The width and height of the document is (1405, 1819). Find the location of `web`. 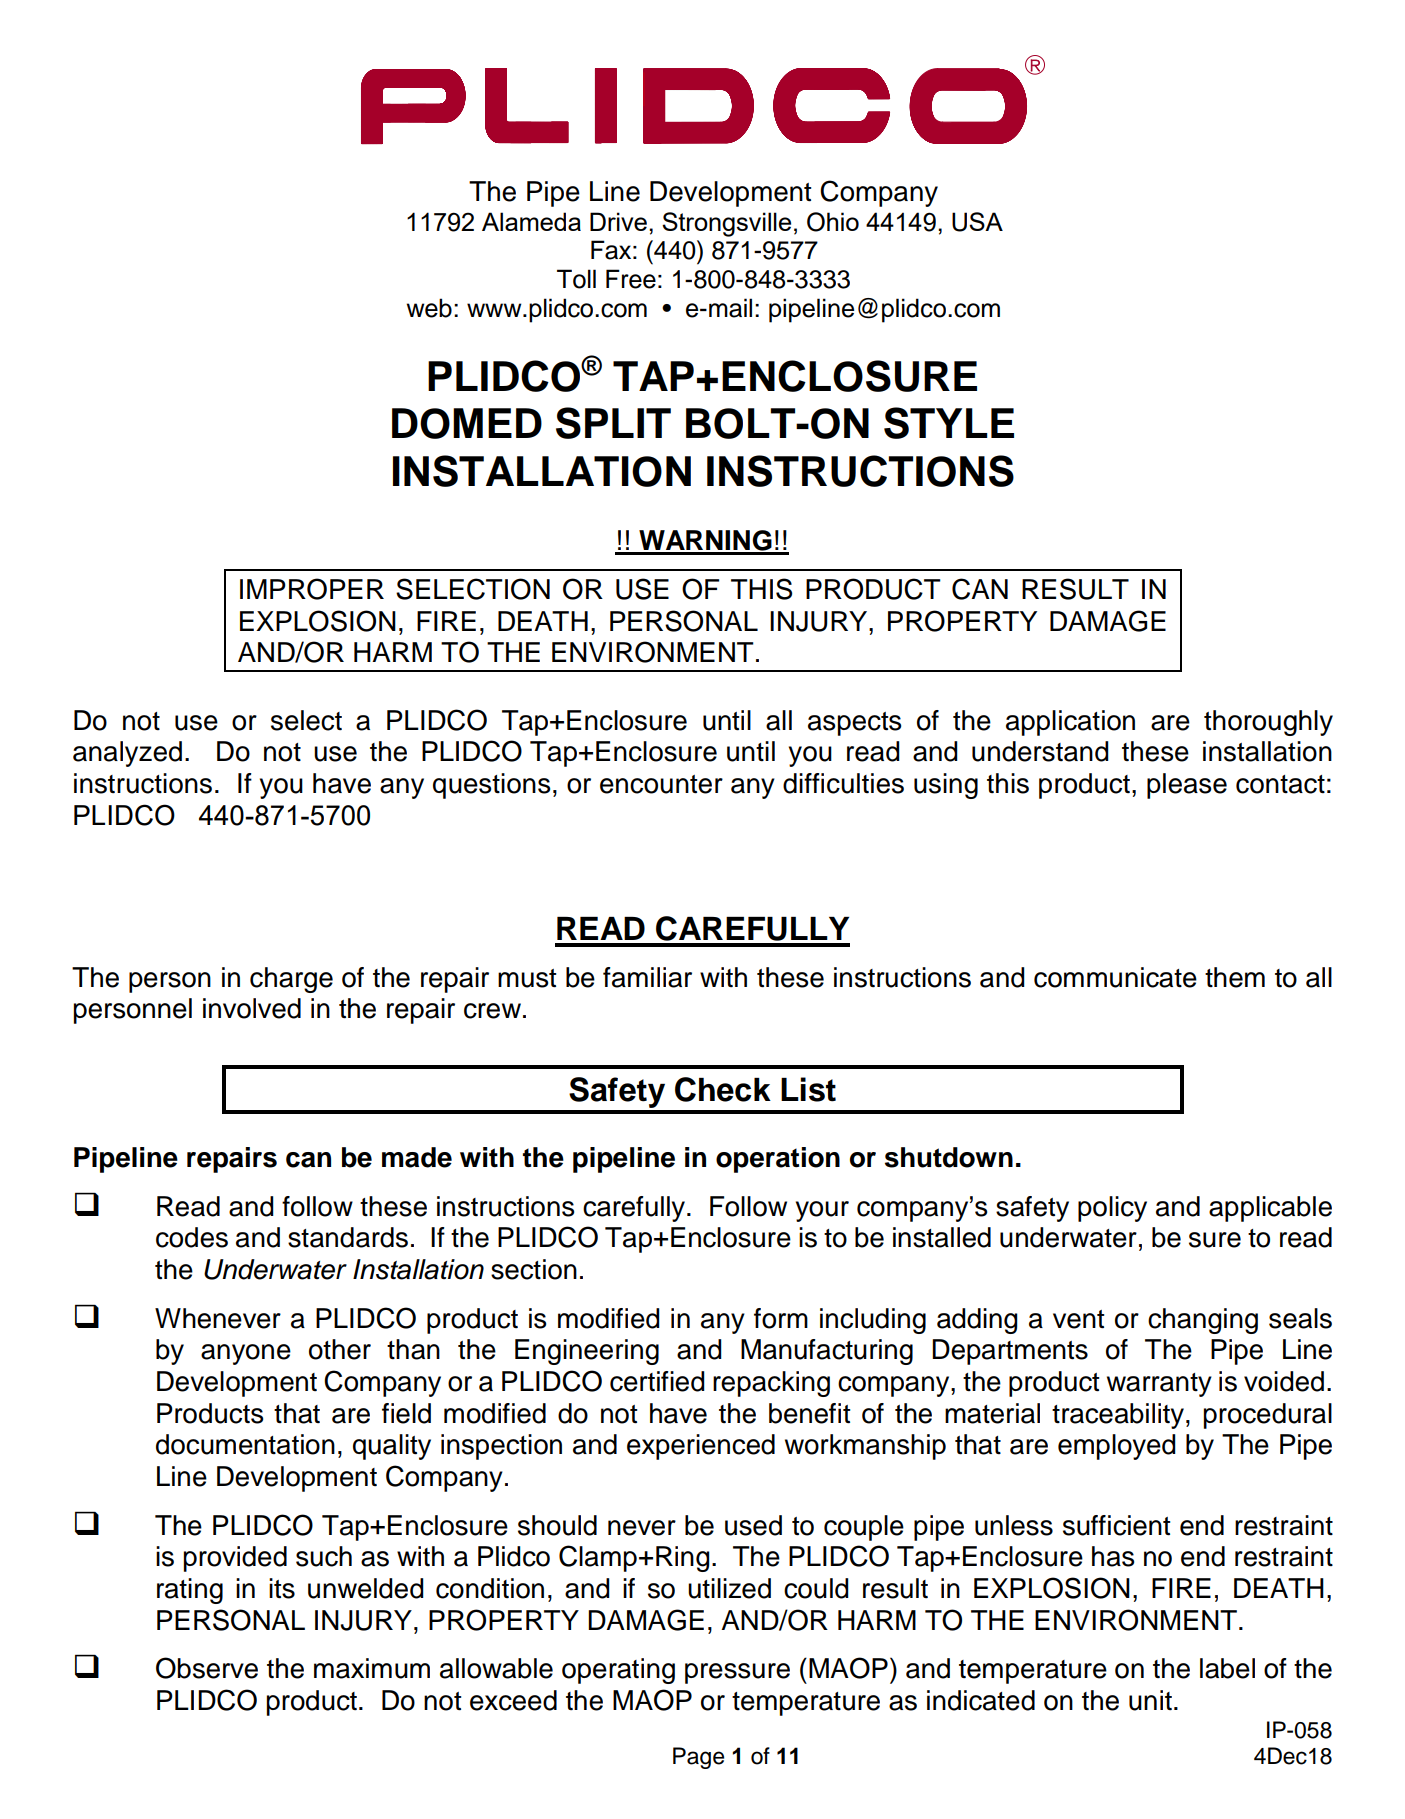

web is located at coordinates (429, 308).
